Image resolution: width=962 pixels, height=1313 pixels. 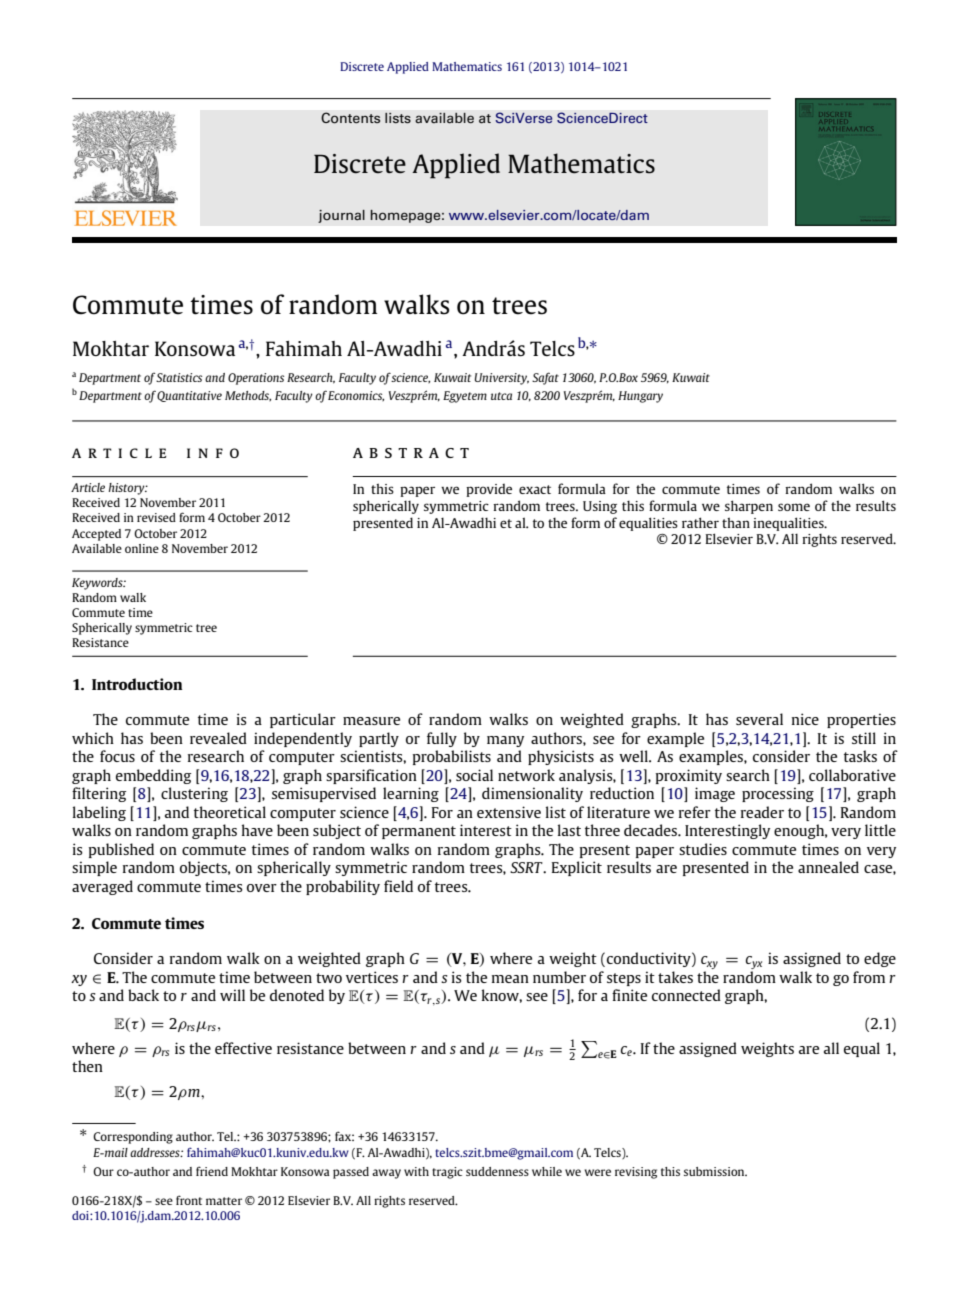 I want to click on friend, so click(x=212, y=1171).
